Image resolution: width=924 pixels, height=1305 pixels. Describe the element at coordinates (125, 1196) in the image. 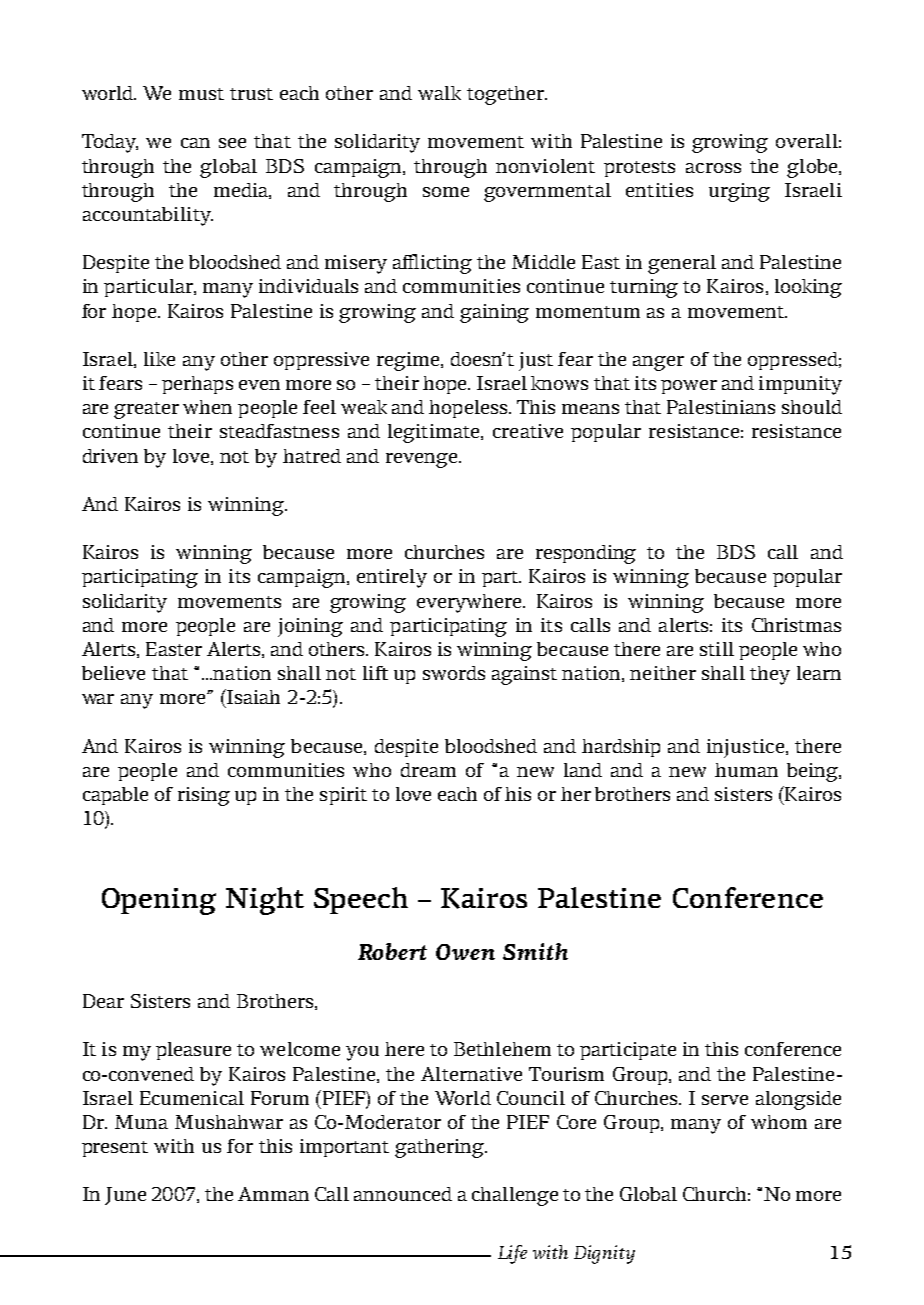

I see `June` at that location.
